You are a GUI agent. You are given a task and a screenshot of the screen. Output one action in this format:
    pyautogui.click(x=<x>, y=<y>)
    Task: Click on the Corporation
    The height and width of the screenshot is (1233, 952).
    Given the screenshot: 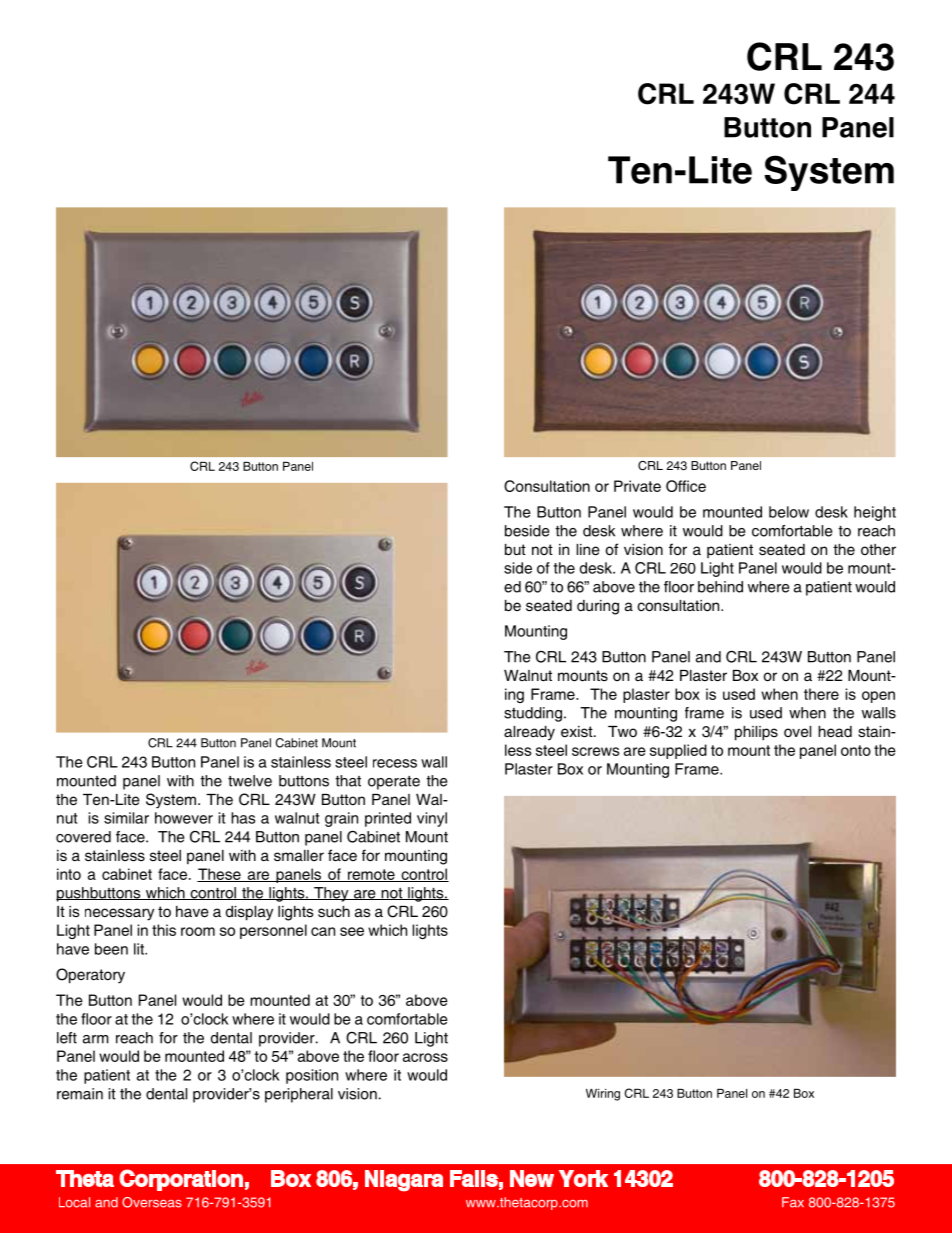 What is the action you would take?
    pyautogui.click(x=181, y=1180)
